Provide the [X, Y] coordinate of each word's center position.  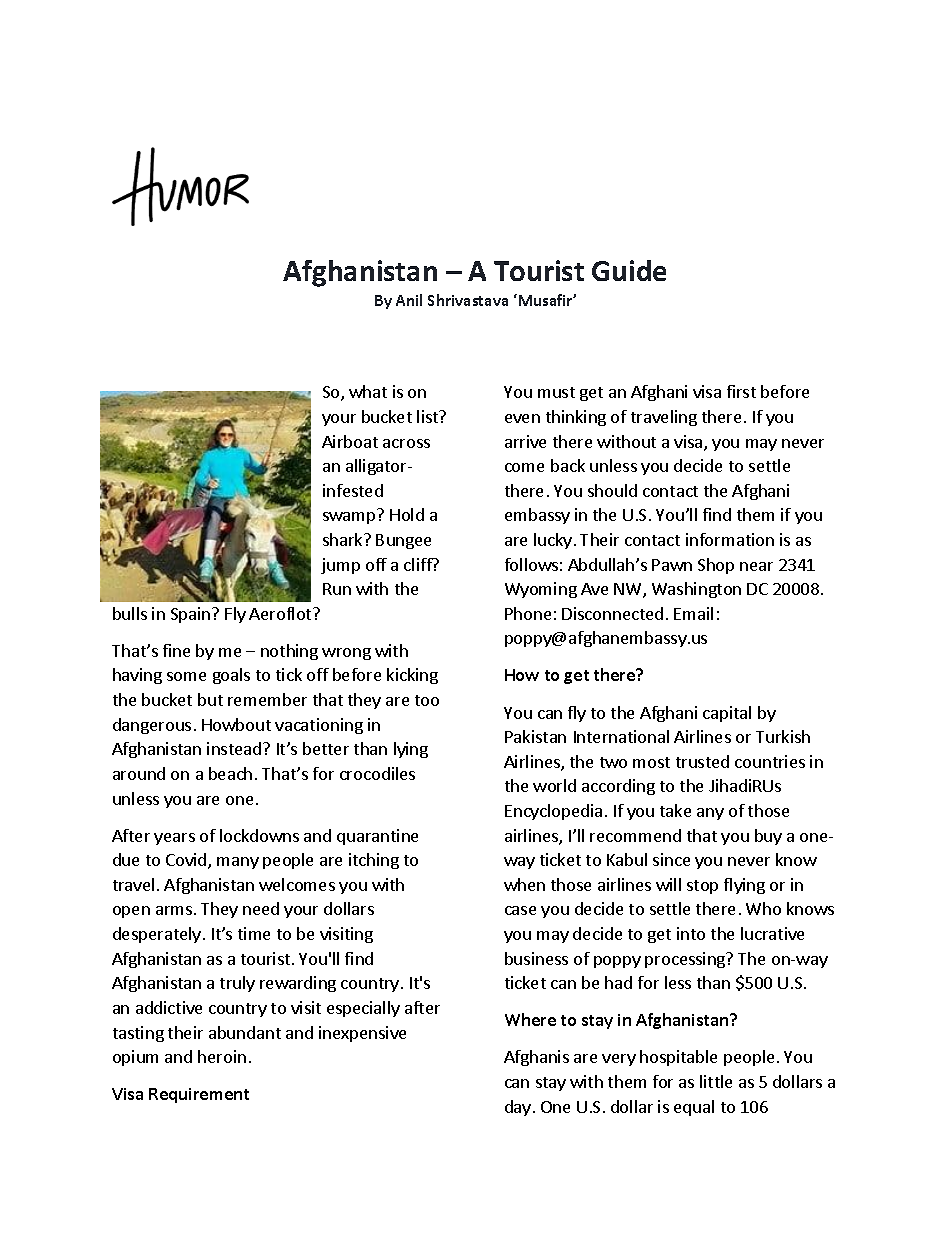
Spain [192, 615]
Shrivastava [468, 300]
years [174, 839]
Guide [629, 270]
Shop [716, 566]
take [675, 810]
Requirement [199, 1095]
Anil [409, 300]
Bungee [403, 541]
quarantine [377, 837]
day [519, 1108]
